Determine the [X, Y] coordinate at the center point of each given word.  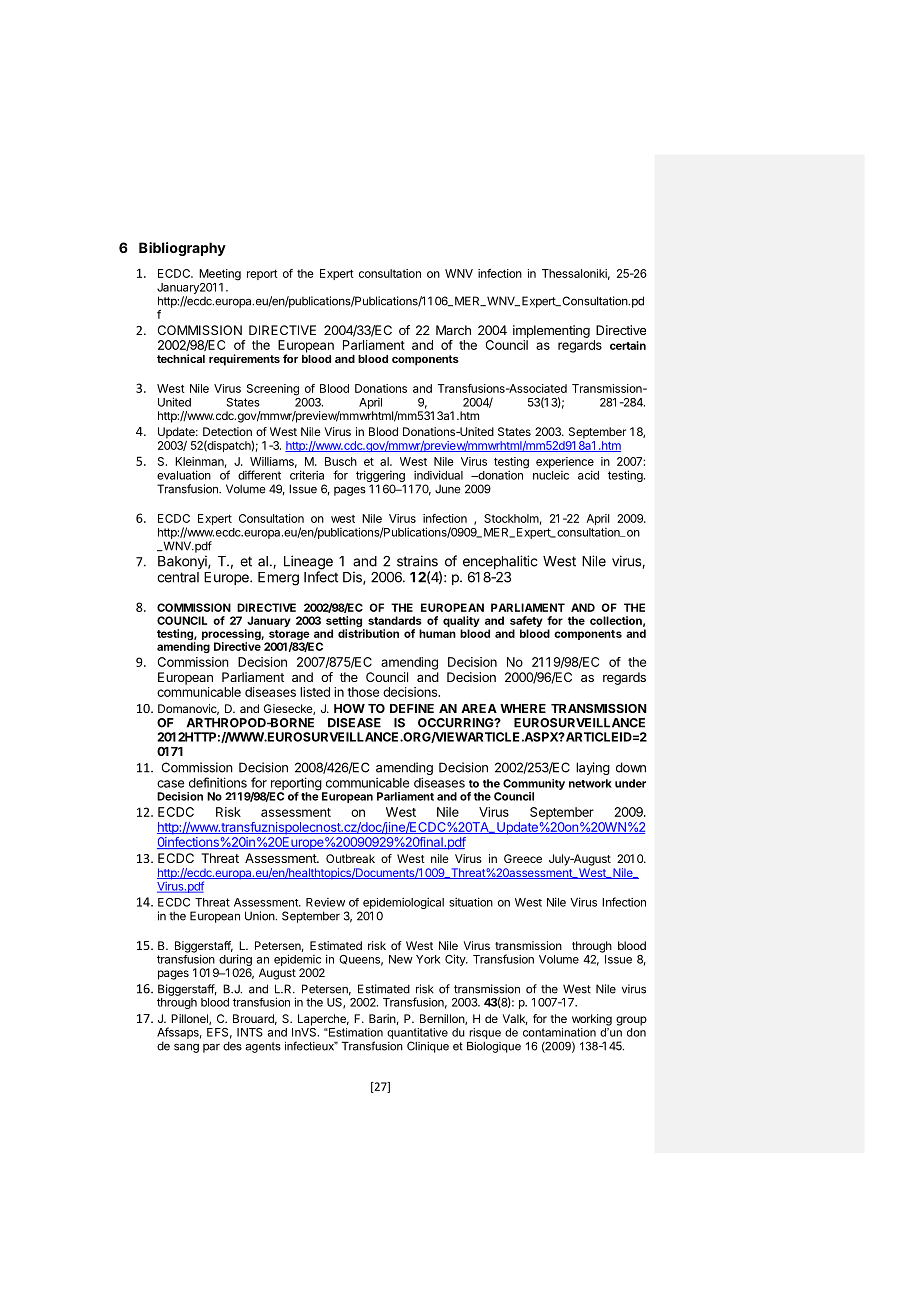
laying [593, 768]
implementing [551, 331]
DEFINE [412, 708]
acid [588, 475]
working [592, 1020]
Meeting [220, 275]
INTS [250, 1032]
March [453, 330]
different [259, 475]
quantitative [417, 1033]
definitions [218, 782]
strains [417, 561]
